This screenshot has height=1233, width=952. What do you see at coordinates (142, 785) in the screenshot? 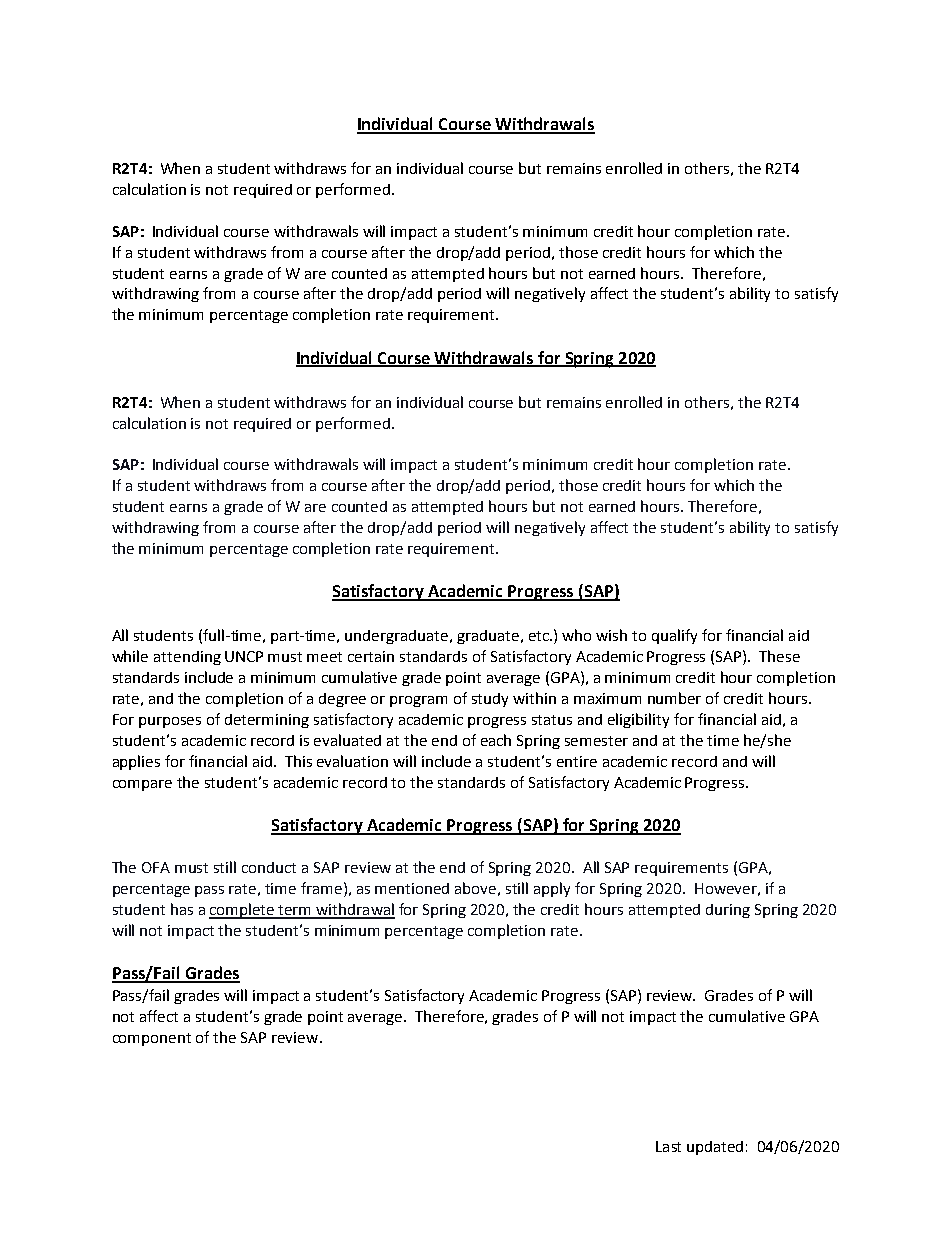
I see `compare` at bounding box center [142, 785].
